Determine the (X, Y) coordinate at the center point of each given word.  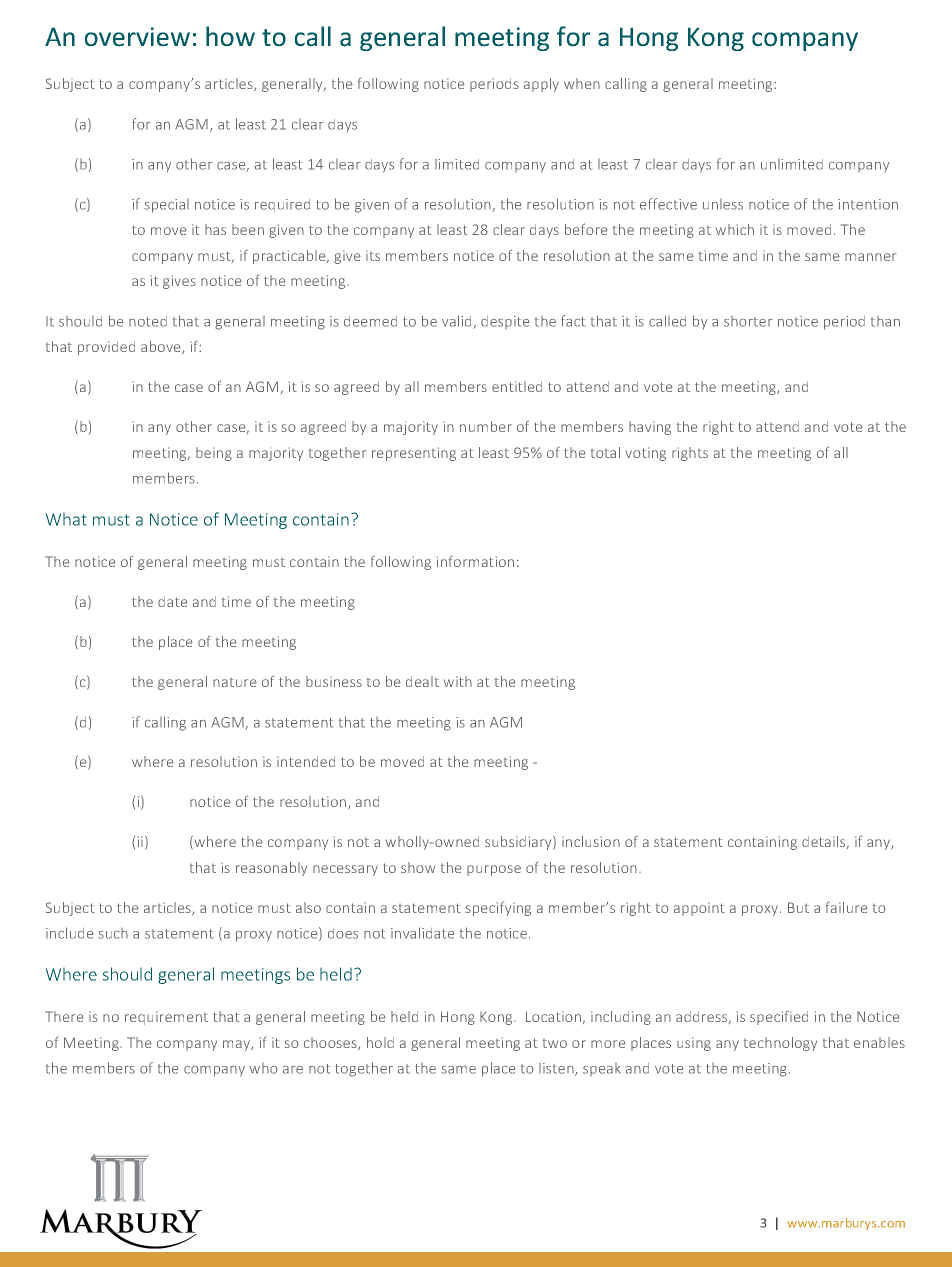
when (582, 83)
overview (137, 36)
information (475, 561)
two (555, 1043)
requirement (166, 1018)
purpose (494, 870)
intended (306, 761)
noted (148, 321)
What (66, 519)
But (798, 907)
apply (541, 85)
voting (646, 454)
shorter (748, 321)
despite (505, 322)
